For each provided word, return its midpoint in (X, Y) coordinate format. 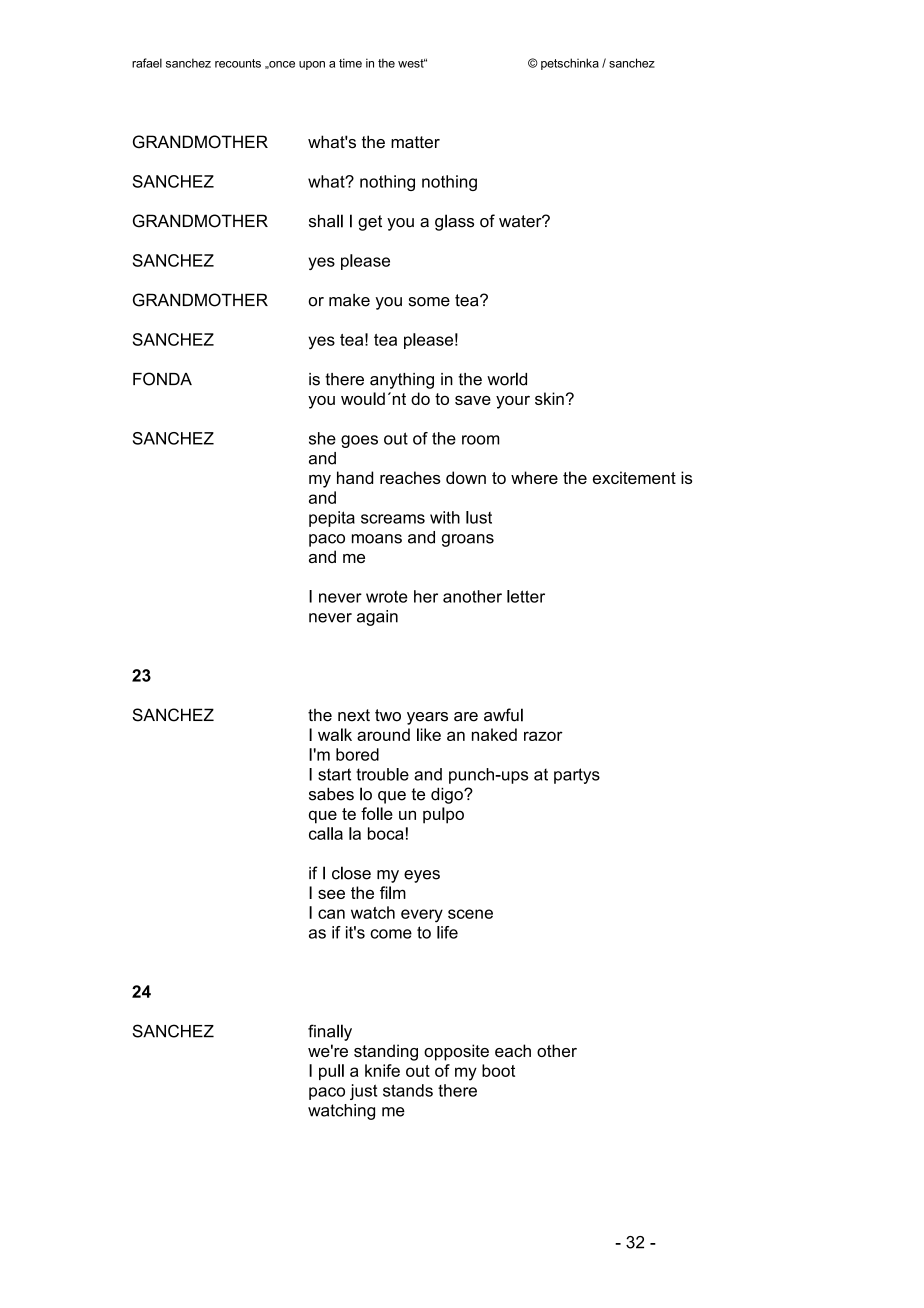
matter (415, 142)
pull (331, 1072)
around (383, 734)
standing (386, 1052)
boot (498, 1070)
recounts (238, 63)
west (412, 63)
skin (549, 398)
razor (543, 736)
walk (335, 734)
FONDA (162, 379)
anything (402, 381)
